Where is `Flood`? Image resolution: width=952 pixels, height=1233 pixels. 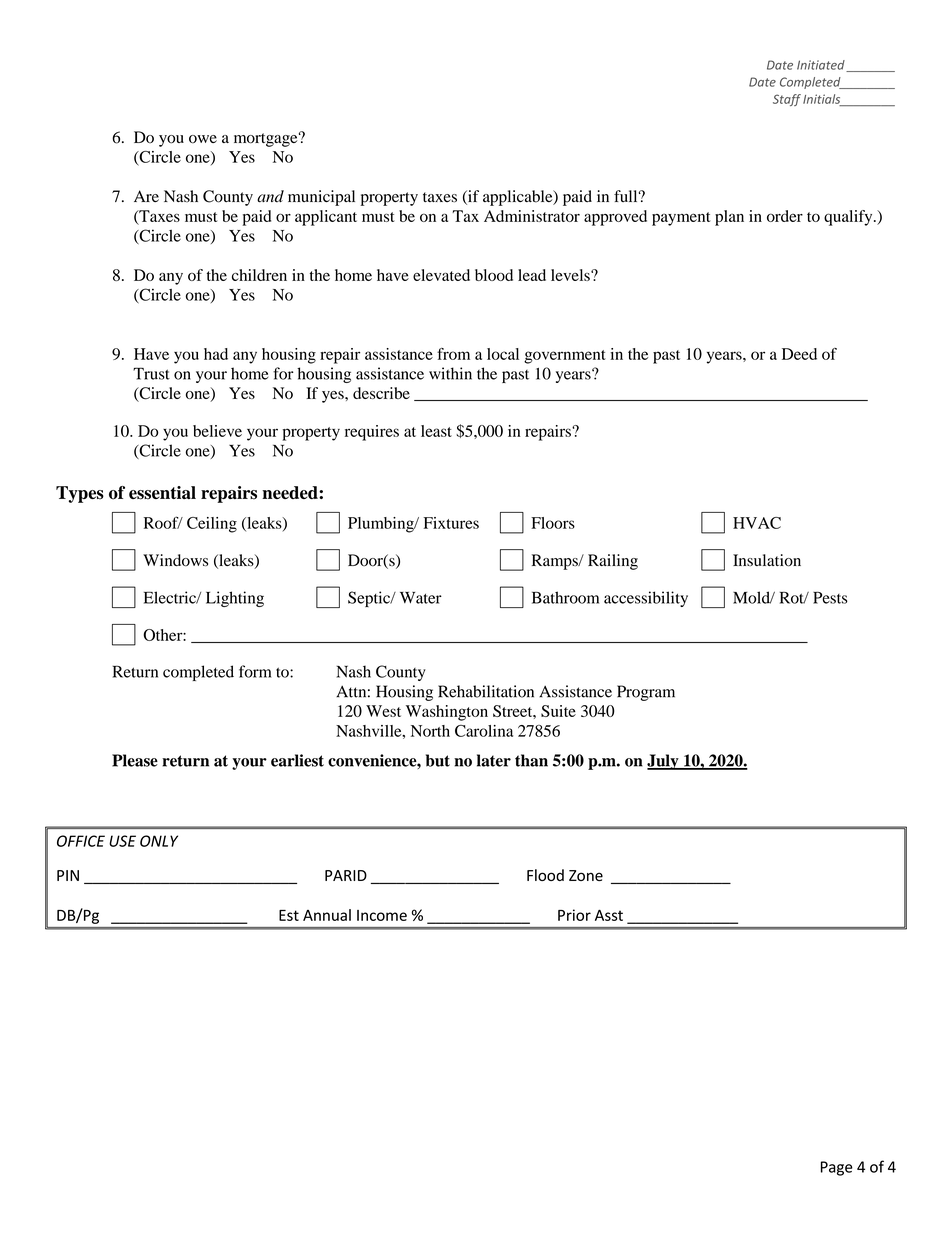
Flood is located at coordinates (545, 875).
